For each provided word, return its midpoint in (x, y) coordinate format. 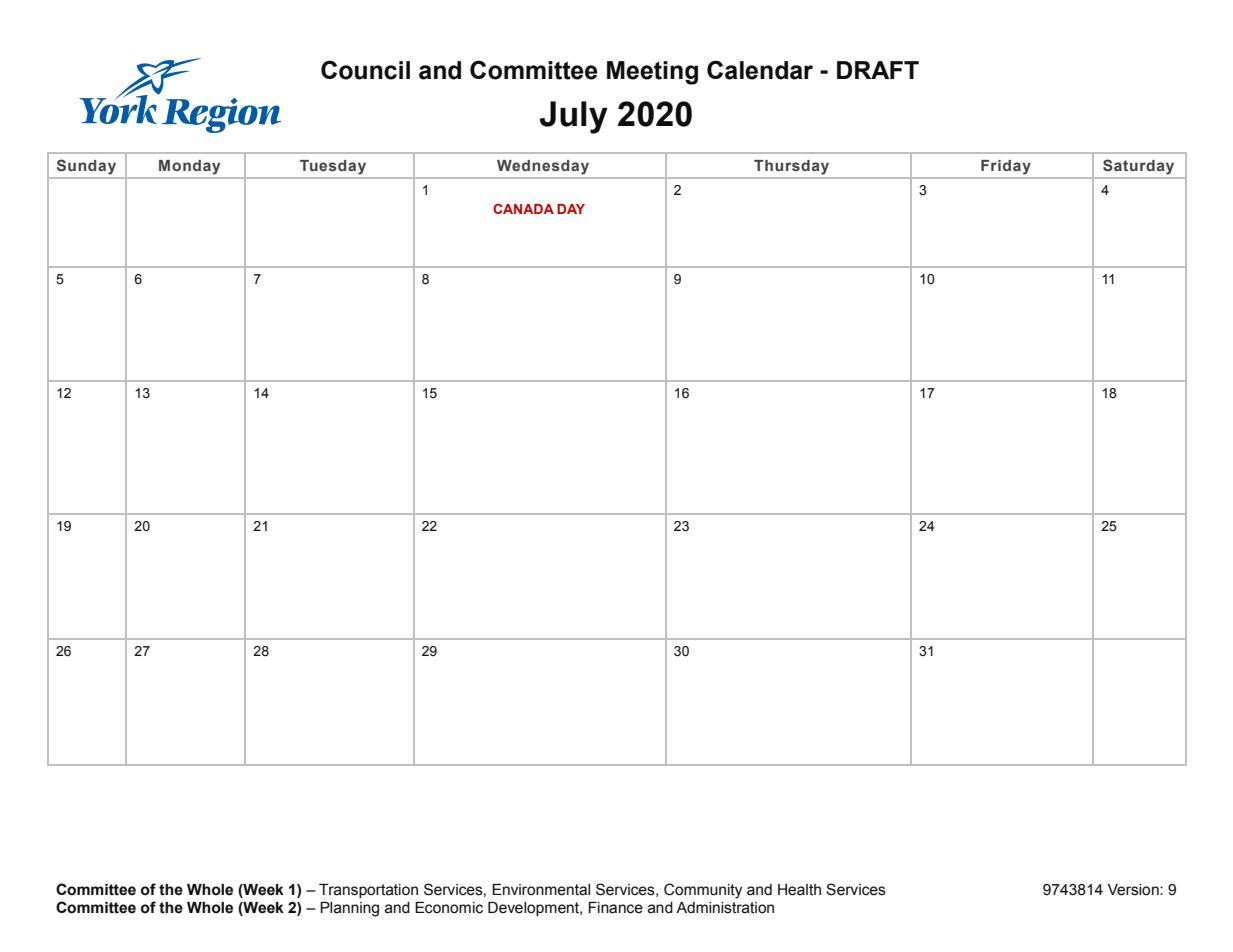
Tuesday (333, 167)
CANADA (523, 208)
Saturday (1138, 167)
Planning (349, 909)
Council (365, 70)
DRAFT (878, 70)
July (574, 117)
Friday (1006, 167)
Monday (189, 167)
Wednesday (543, 167)
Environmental (541, 890)
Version (1134, 890)
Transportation (368, 891)
